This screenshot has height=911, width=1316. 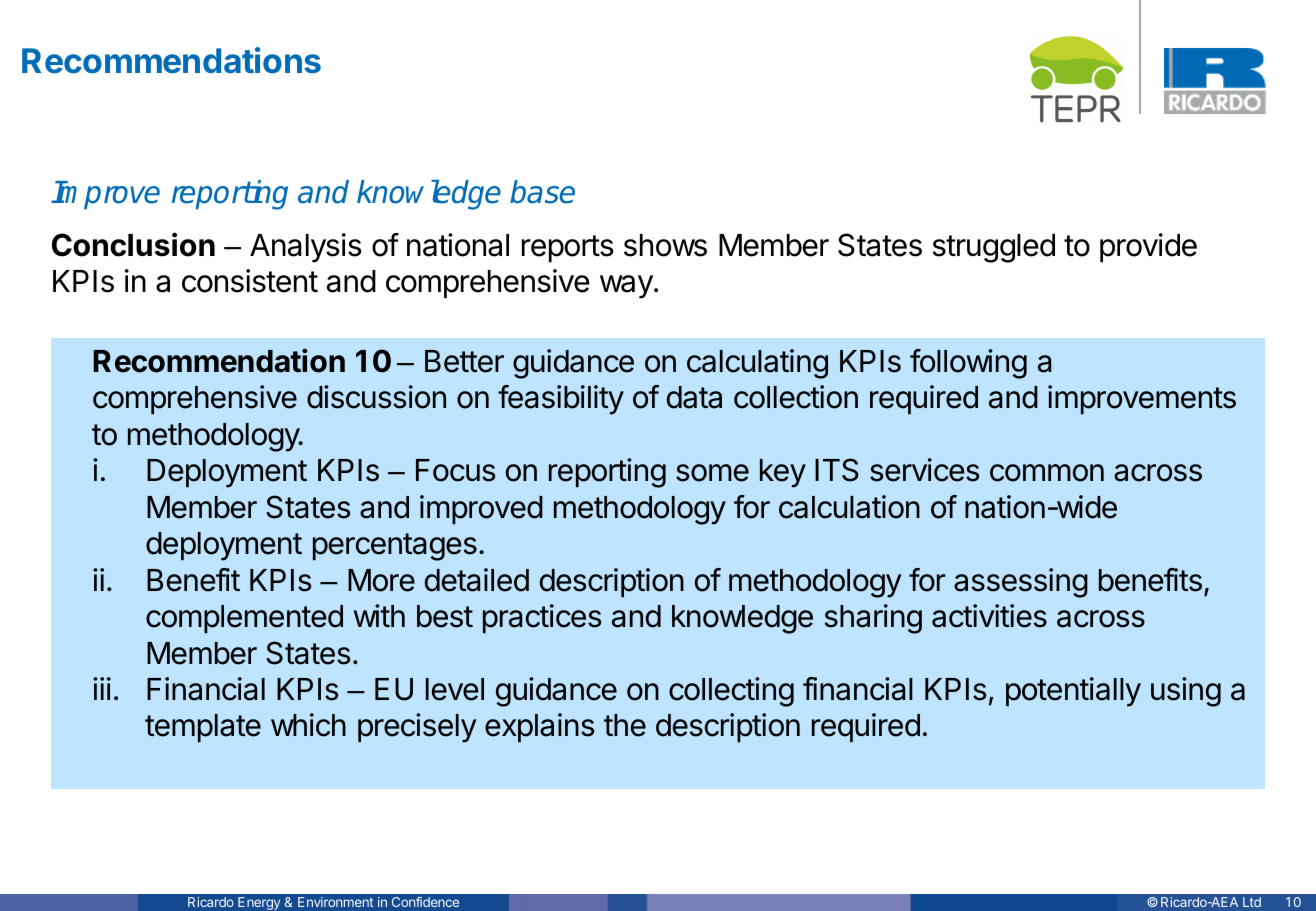 I want to click on common, so click(x=1047, y=473).
